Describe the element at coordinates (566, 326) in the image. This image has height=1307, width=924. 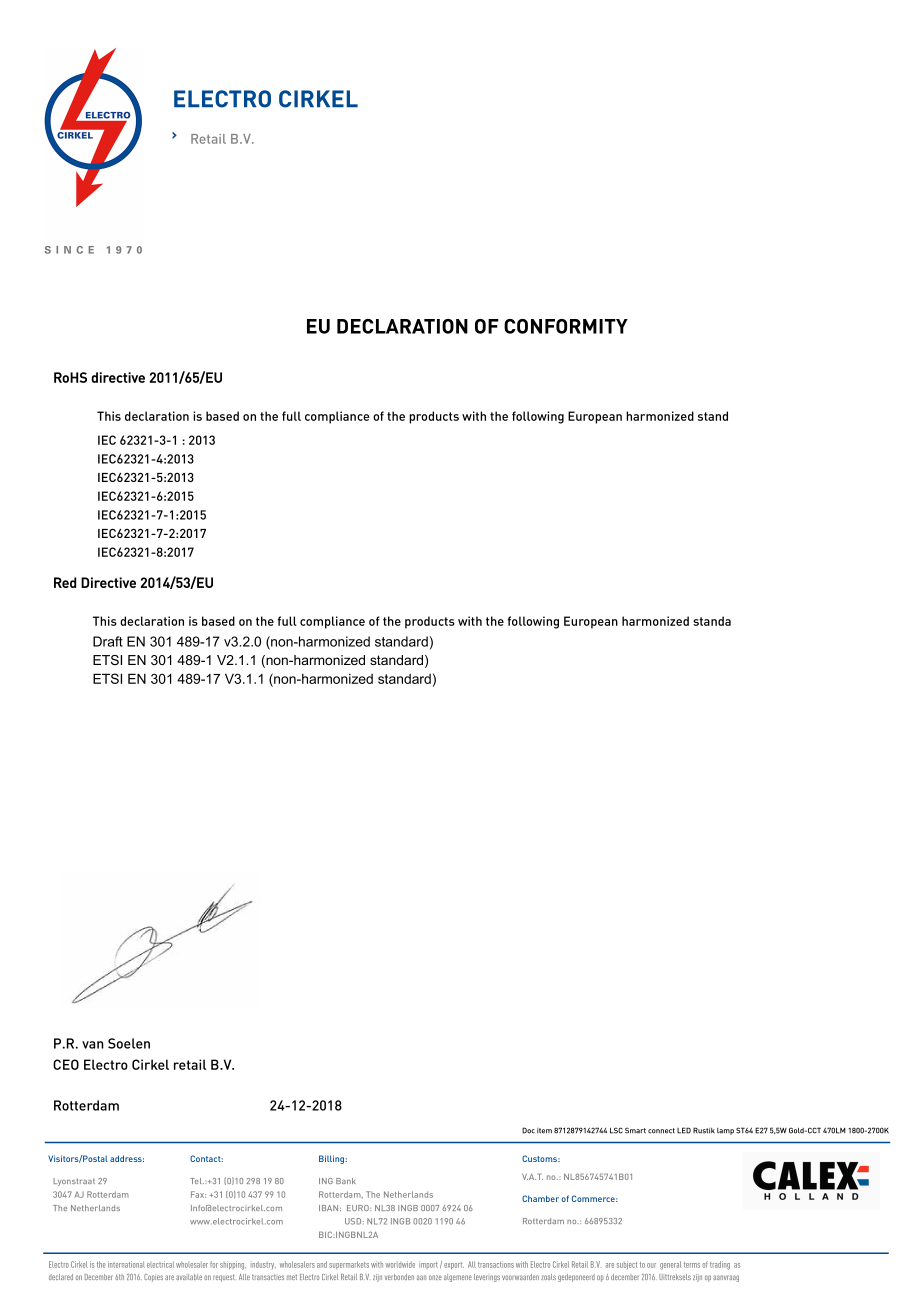
I see `CONFORMITY` at that location.
